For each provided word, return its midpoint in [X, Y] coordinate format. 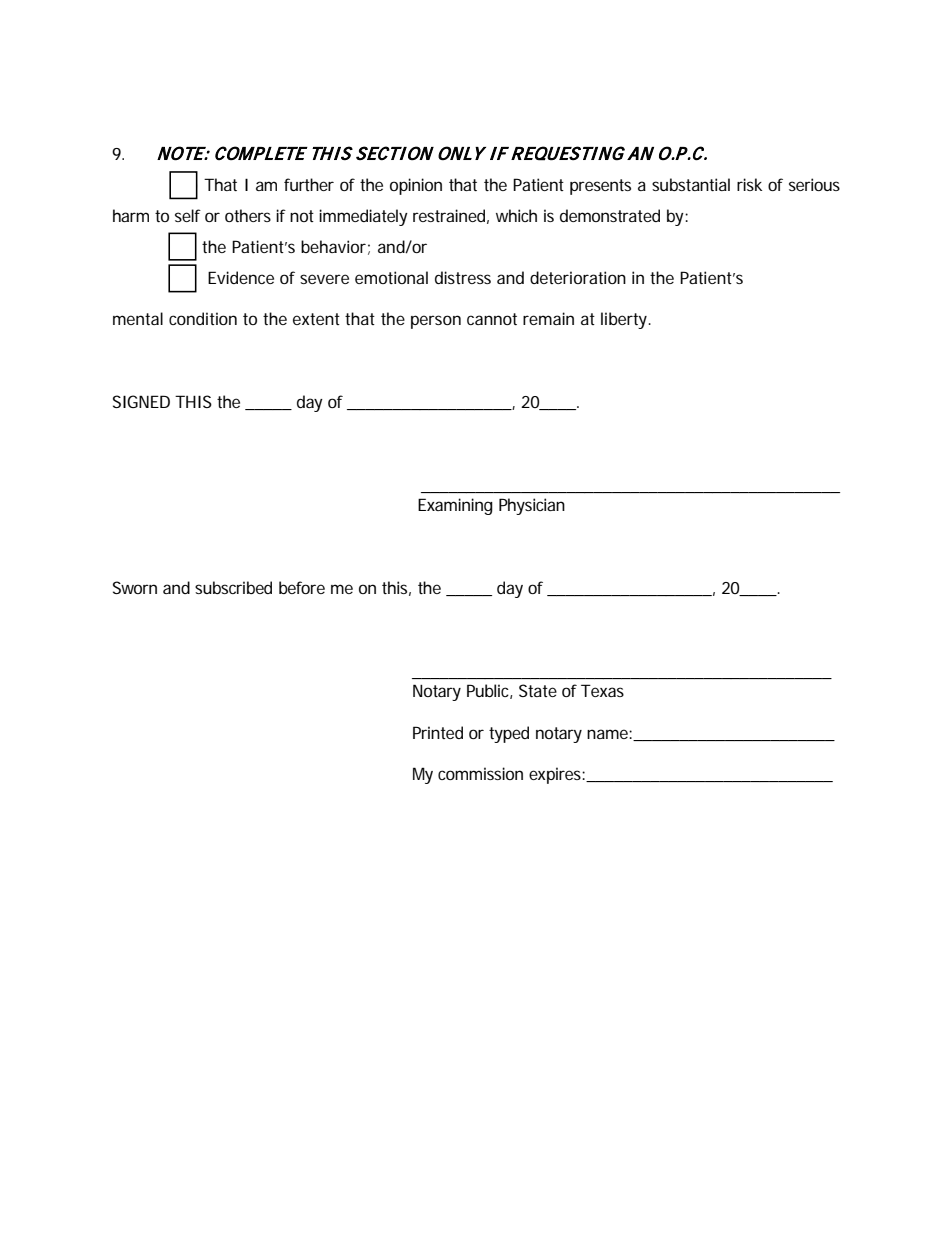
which [516, 215]
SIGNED [141, 401]
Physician [532, 506]
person [436, 322]
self [188, 215]
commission [480, 773]
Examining [455, 506]
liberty [625, 320]
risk [749, 184]
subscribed [233, 587]
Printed [438, 732]
